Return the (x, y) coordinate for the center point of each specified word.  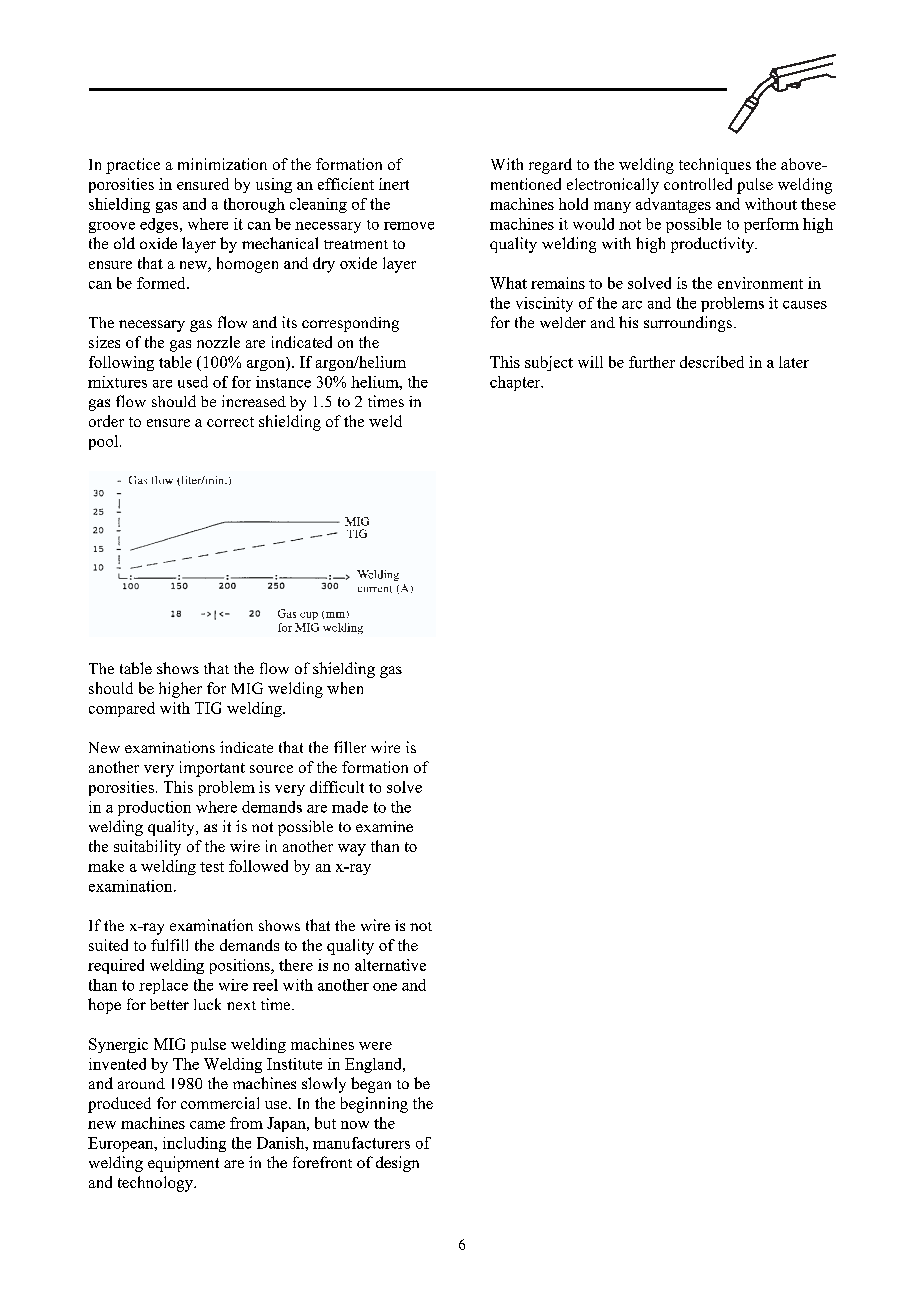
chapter (516, 383)
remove (409, 226)
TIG (208, 708)
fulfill (169, 945)
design (397, 1164)
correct (230, 422)
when (345, 688)
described (712, 362)
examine (384, 826)
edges (159, 225)
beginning (374, 1105)
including (194, 1144)
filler (350, 747)
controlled (698, 184)
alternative (390, 965)
